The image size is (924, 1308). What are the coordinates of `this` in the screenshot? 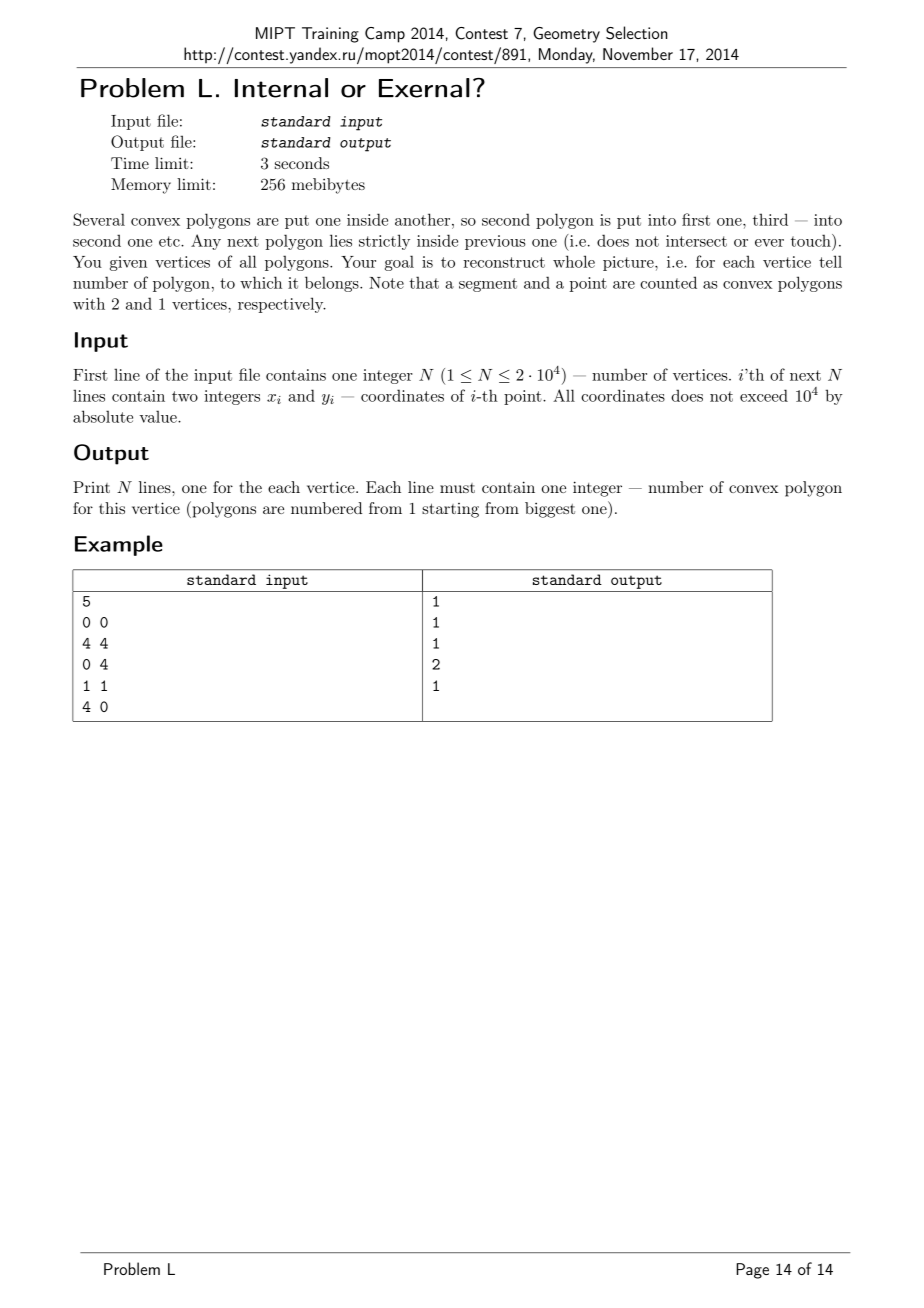 It's located at (112, 508).
